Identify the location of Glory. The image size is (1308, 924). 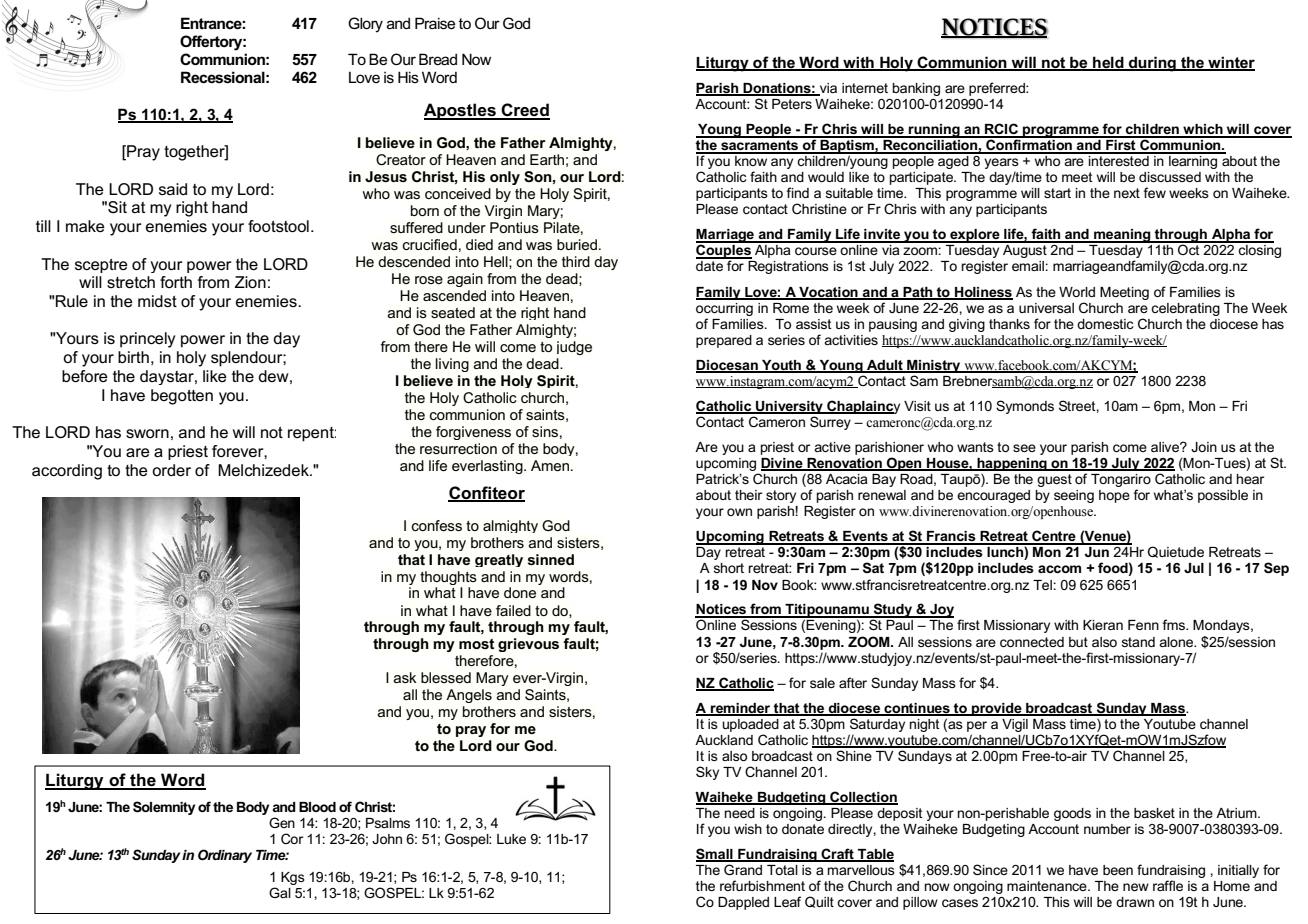
(365, 25).
